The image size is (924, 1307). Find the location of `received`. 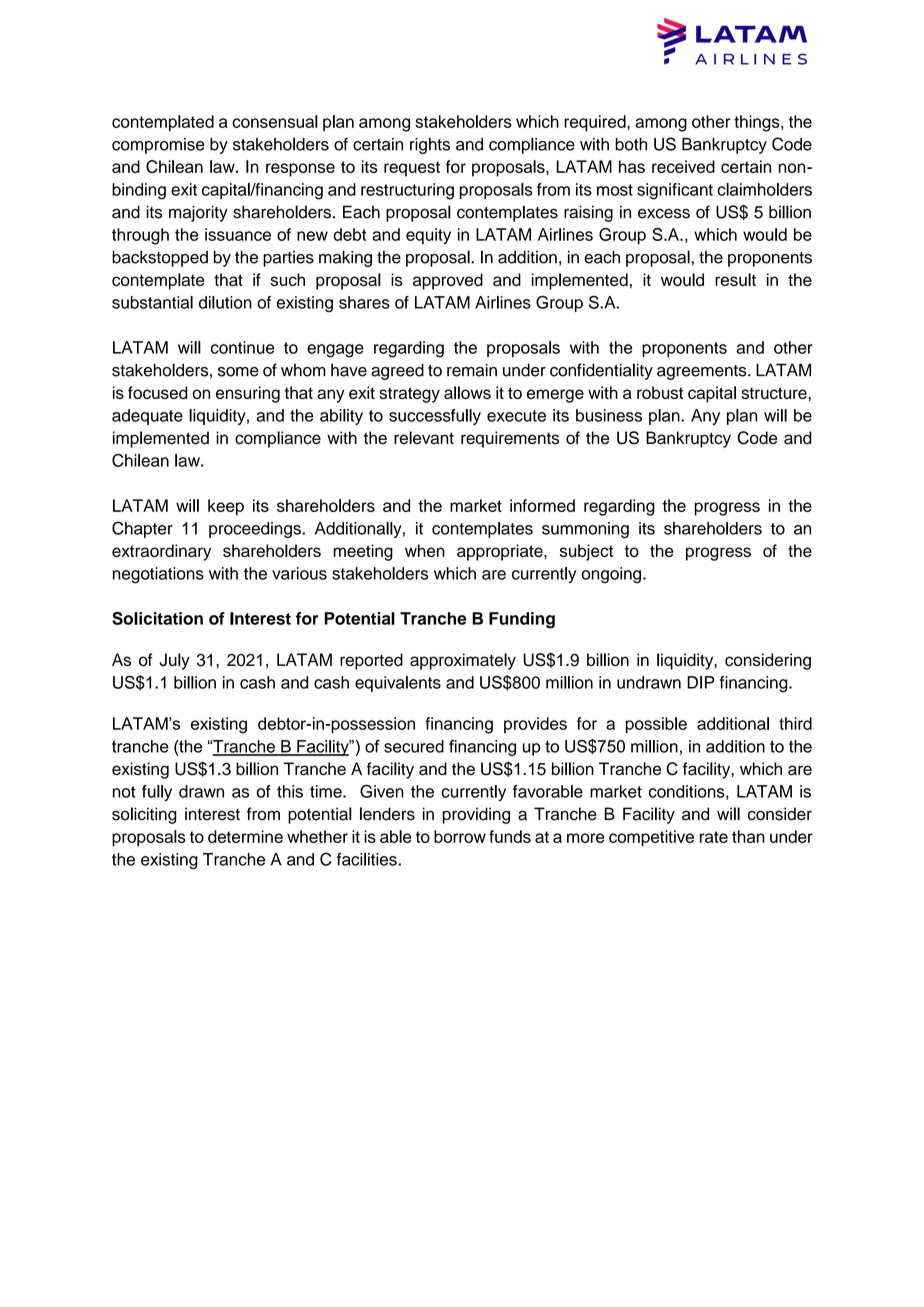

received is located at coordinates (683, 166).
